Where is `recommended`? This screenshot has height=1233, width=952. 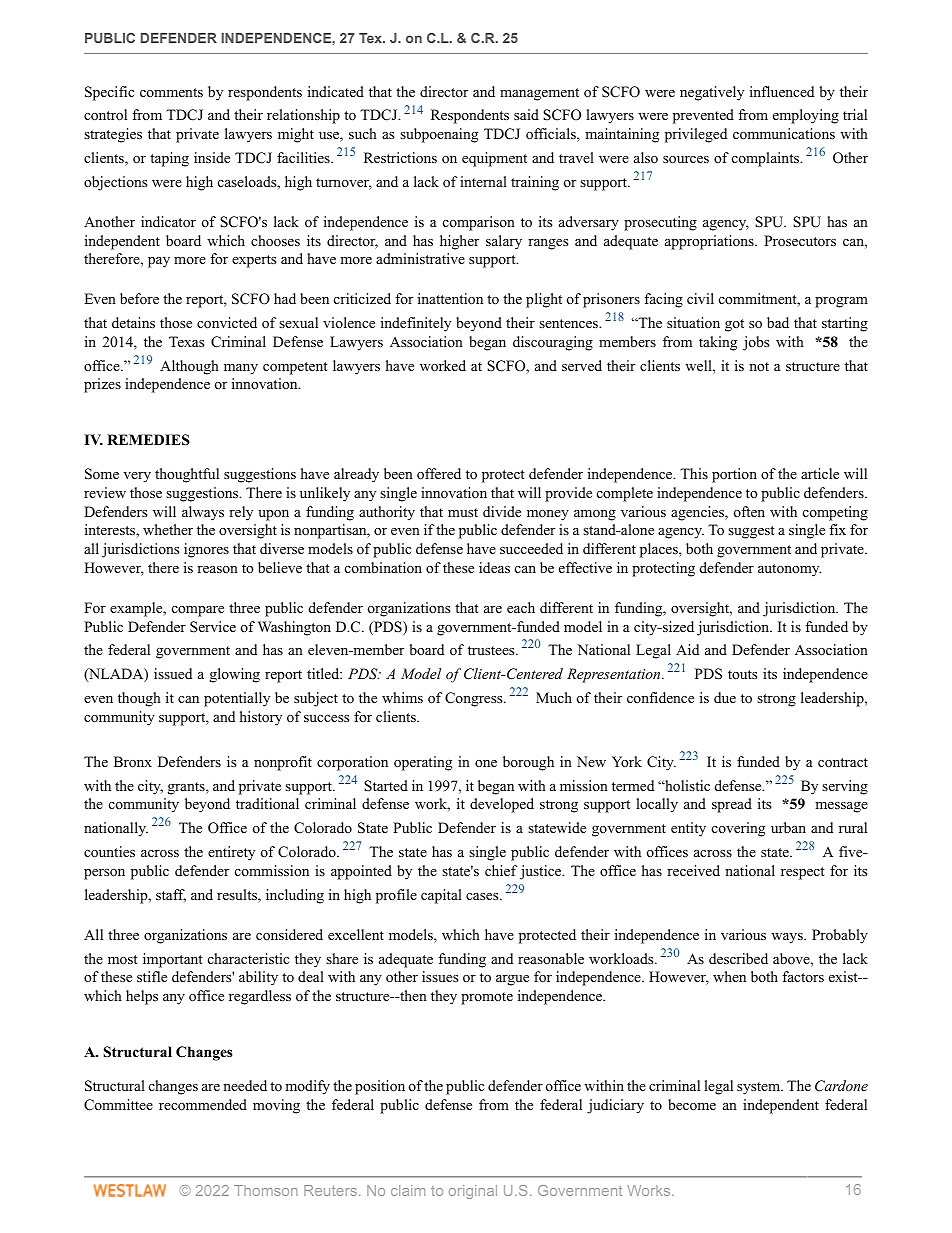
recommended is located at coordinates (203, 1105).
